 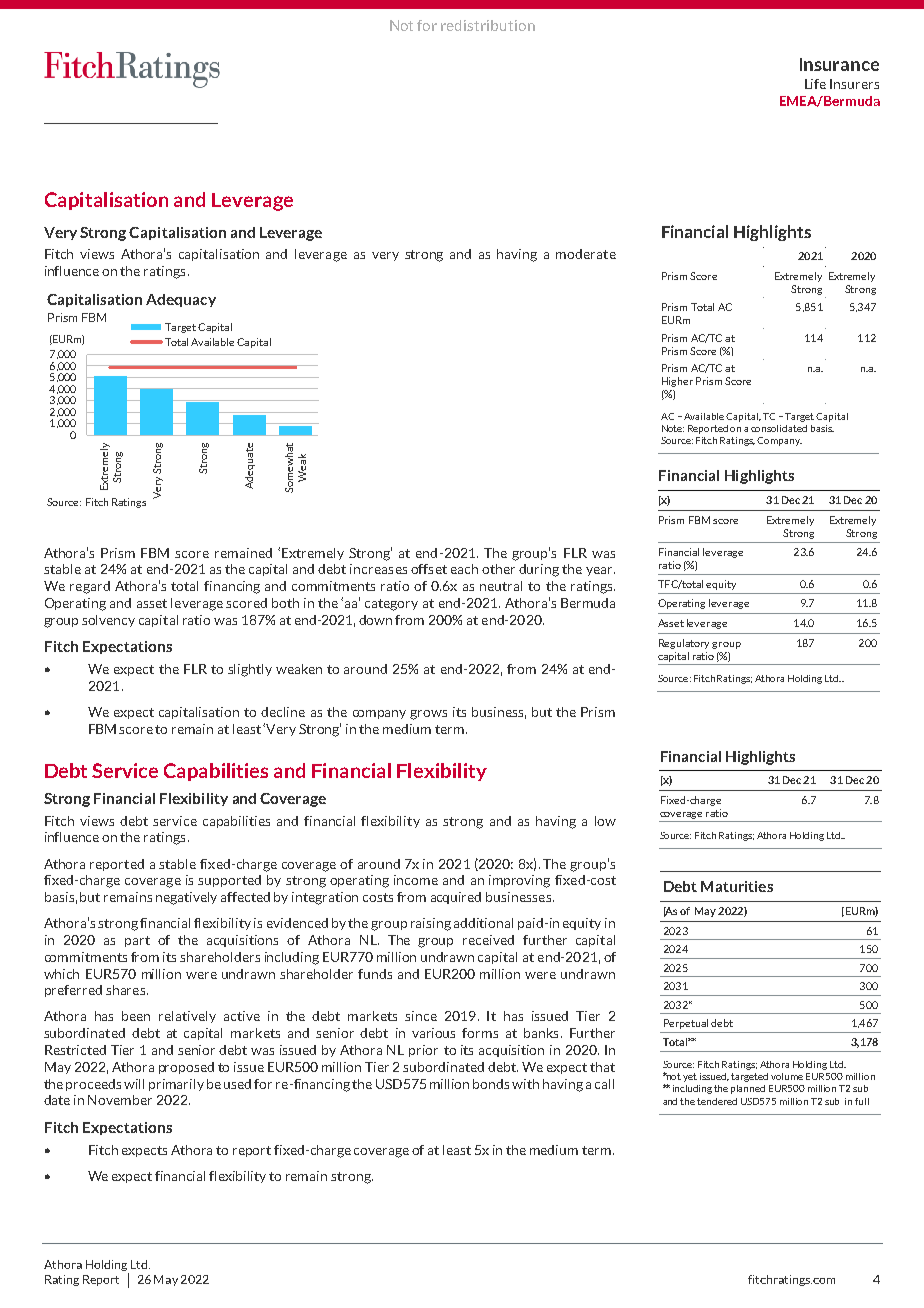 What do you see at coordinates (586, 254) in the page?
I see `moderate` at bounding box center [586, 254].
